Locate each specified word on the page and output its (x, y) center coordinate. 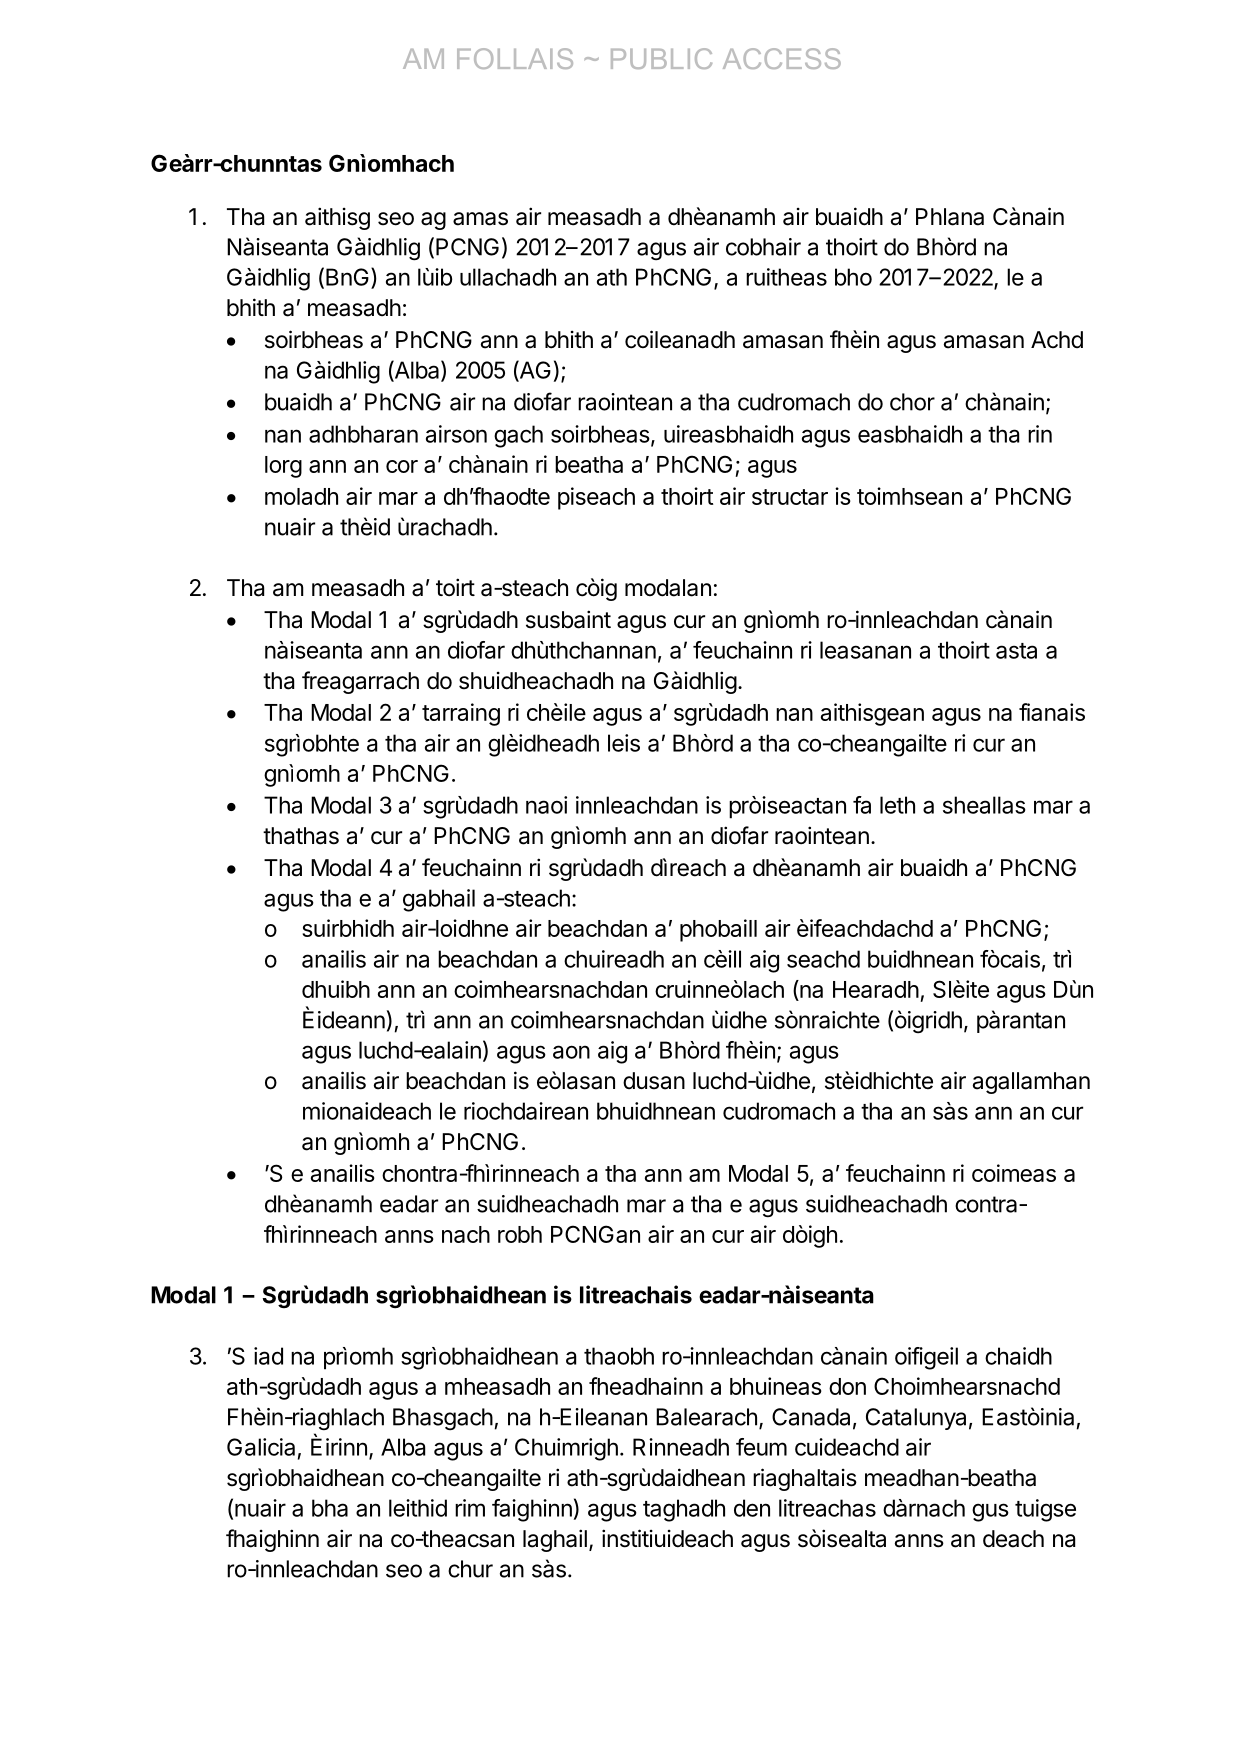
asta (1016, 651)
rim (470, 1508)
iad (268, 1356)
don (847, 1386)
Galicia (261, 1447)
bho (853, 277)
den (752, 1508)
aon (571, 1052)
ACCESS (782, 58)
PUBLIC (661, 58)
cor (402, 466)
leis (624, 743)
